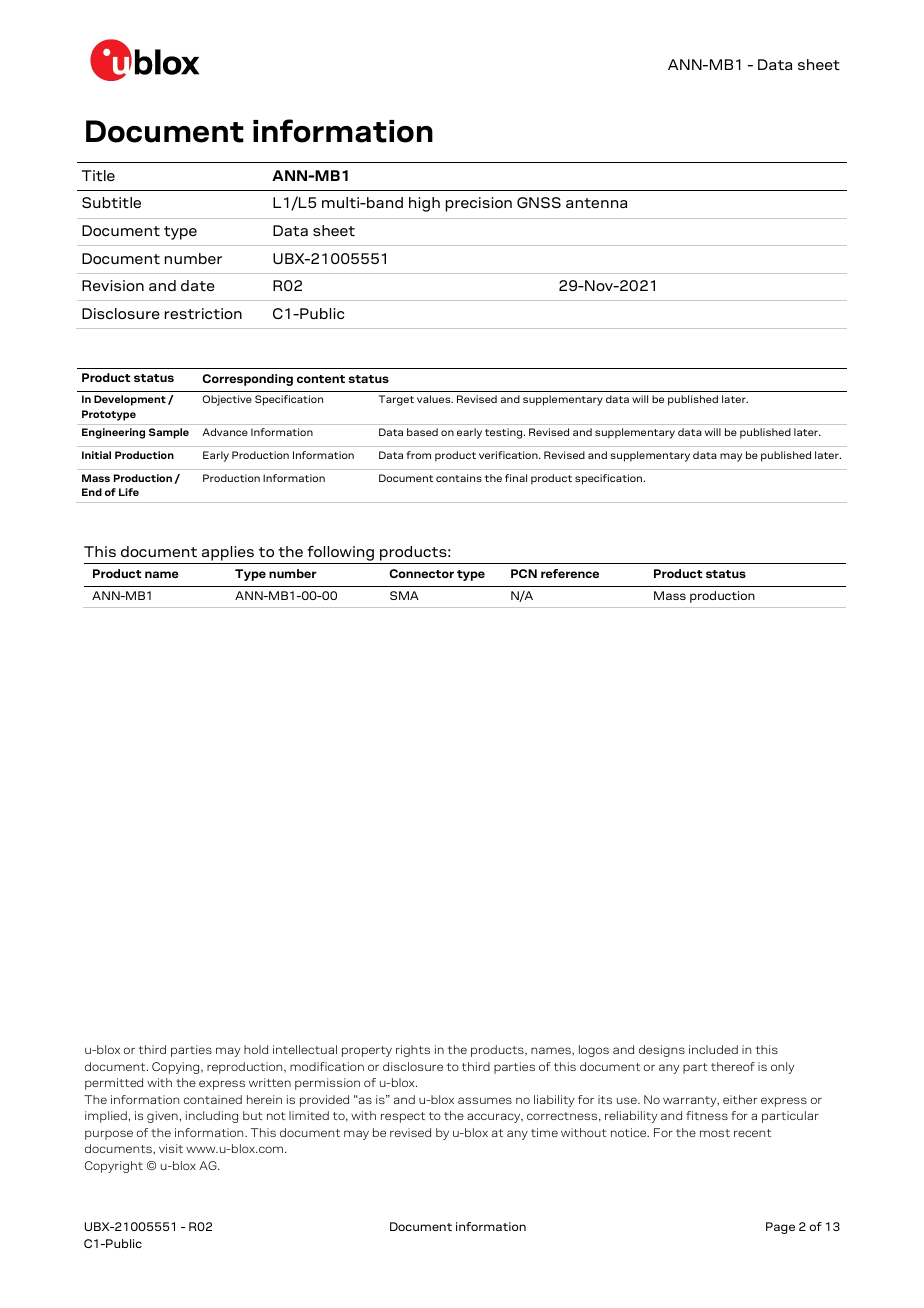  What do you see at coordinates (404, 595) in the screenshot?
I see `SMA` at bounding box center [404, 595].
